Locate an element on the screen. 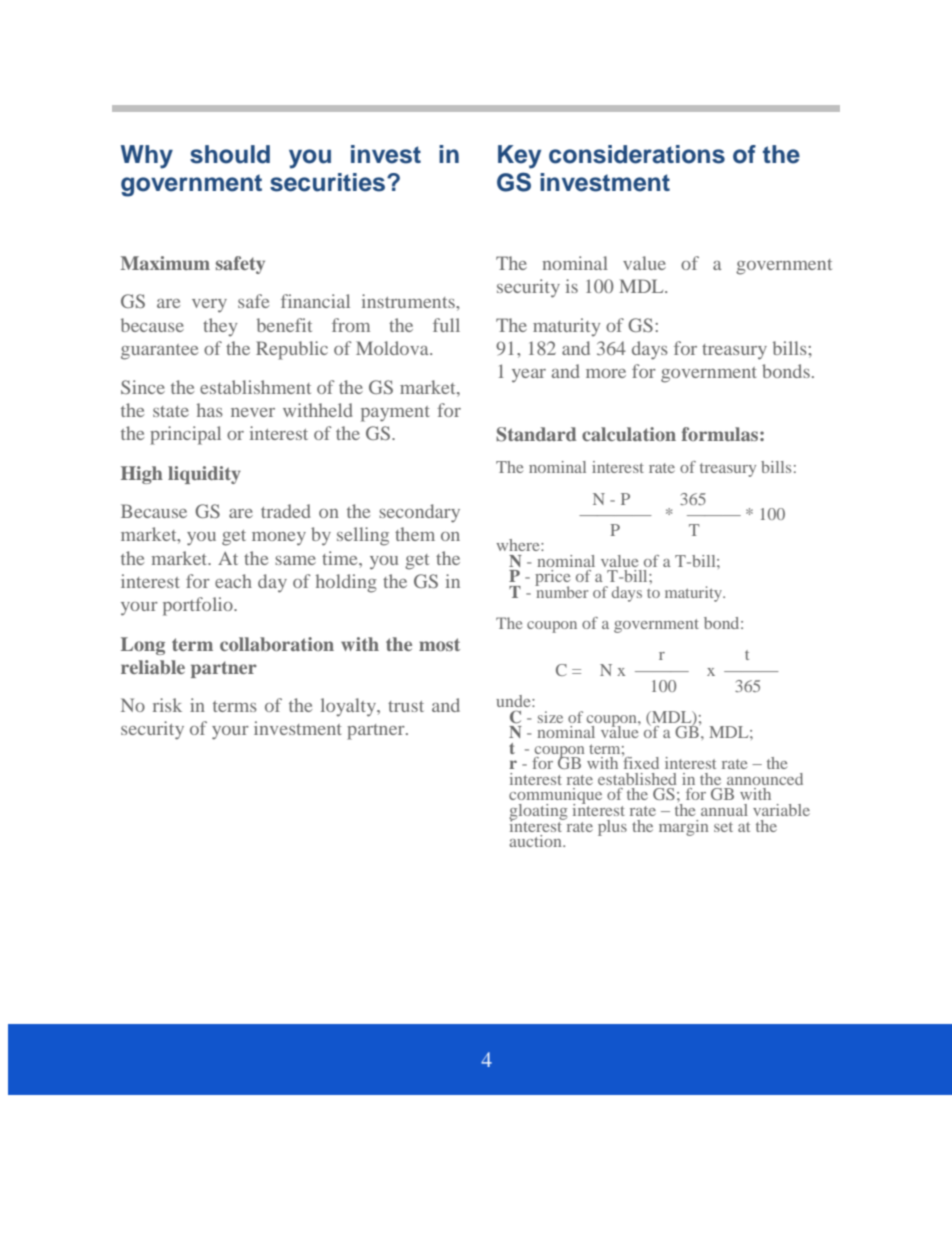  most is located at coordinates (439, 644).
